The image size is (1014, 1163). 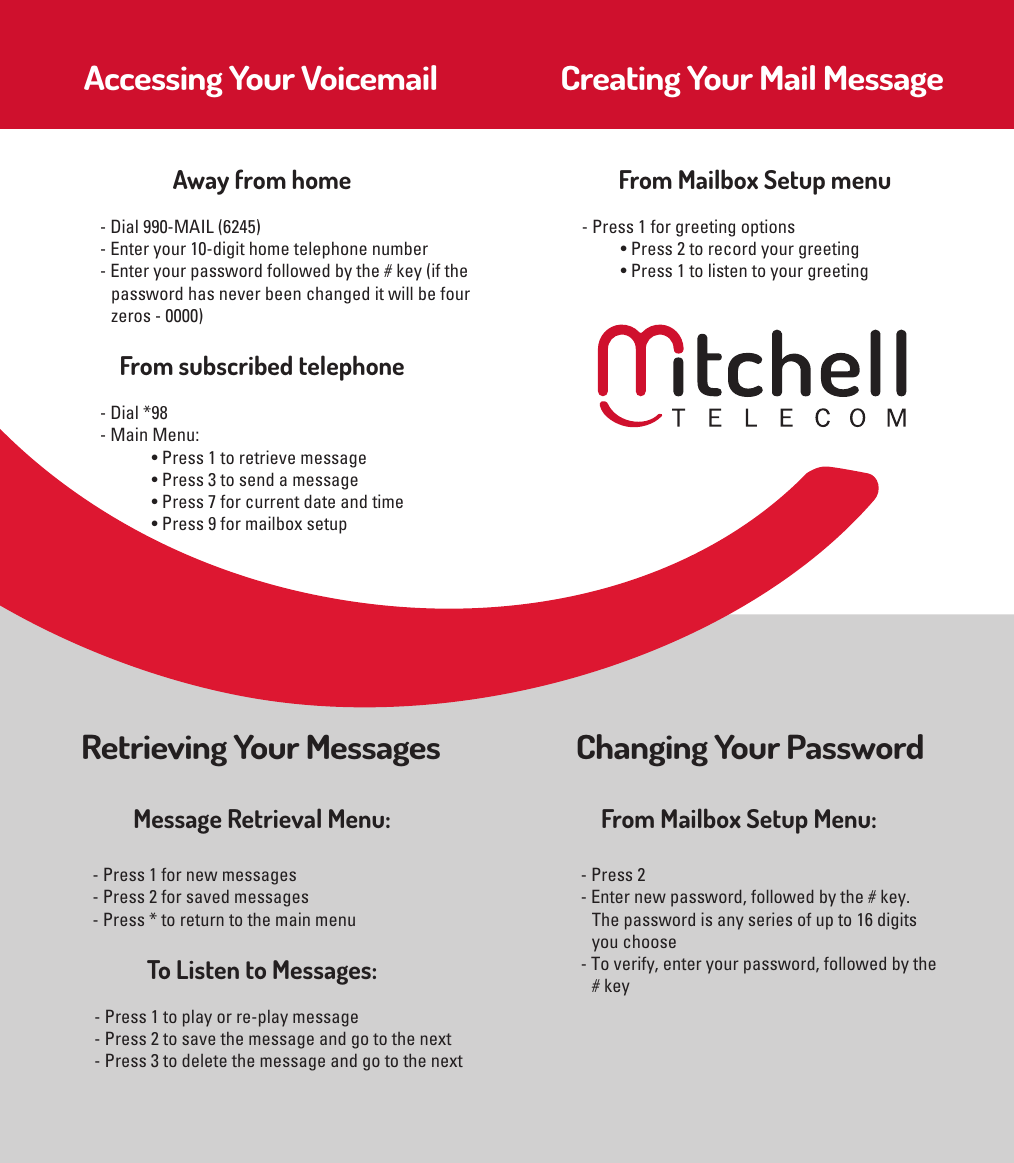 What do you see at coordinates (155, 750) in the document?
I see `Retrieving` at bounding box center [155, 750].
